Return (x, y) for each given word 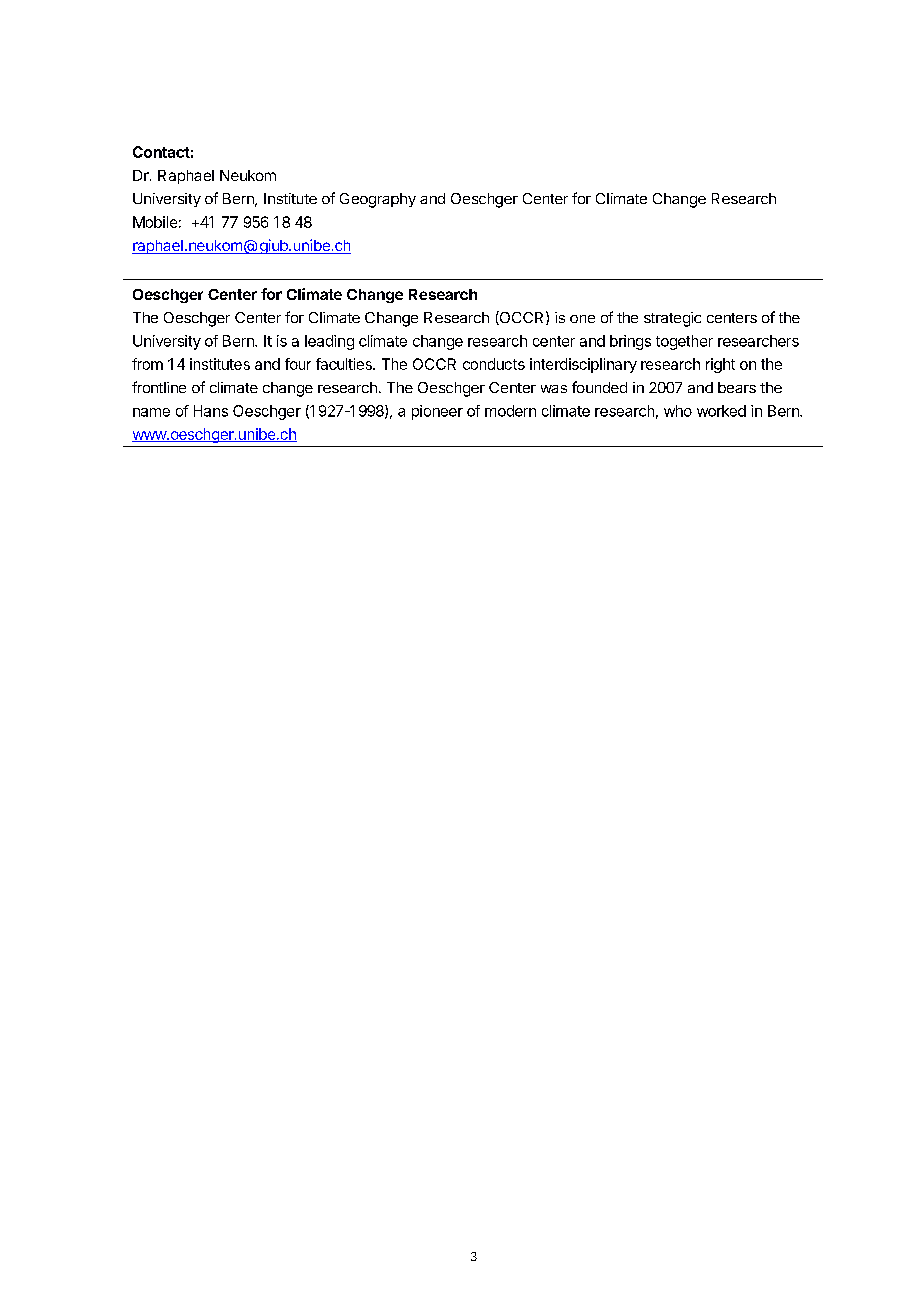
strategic (672, 319)
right (720, 365)
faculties (345, 364)
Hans (211, 411)
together (684, 342)
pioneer (437, 412)
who (678, 411)
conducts (494, 364)
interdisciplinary (583, 365)
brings (630, 342)
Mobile (155, 222)
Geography (378, 200)
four (298, 364)
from (147, 364)
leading (329, 342)
